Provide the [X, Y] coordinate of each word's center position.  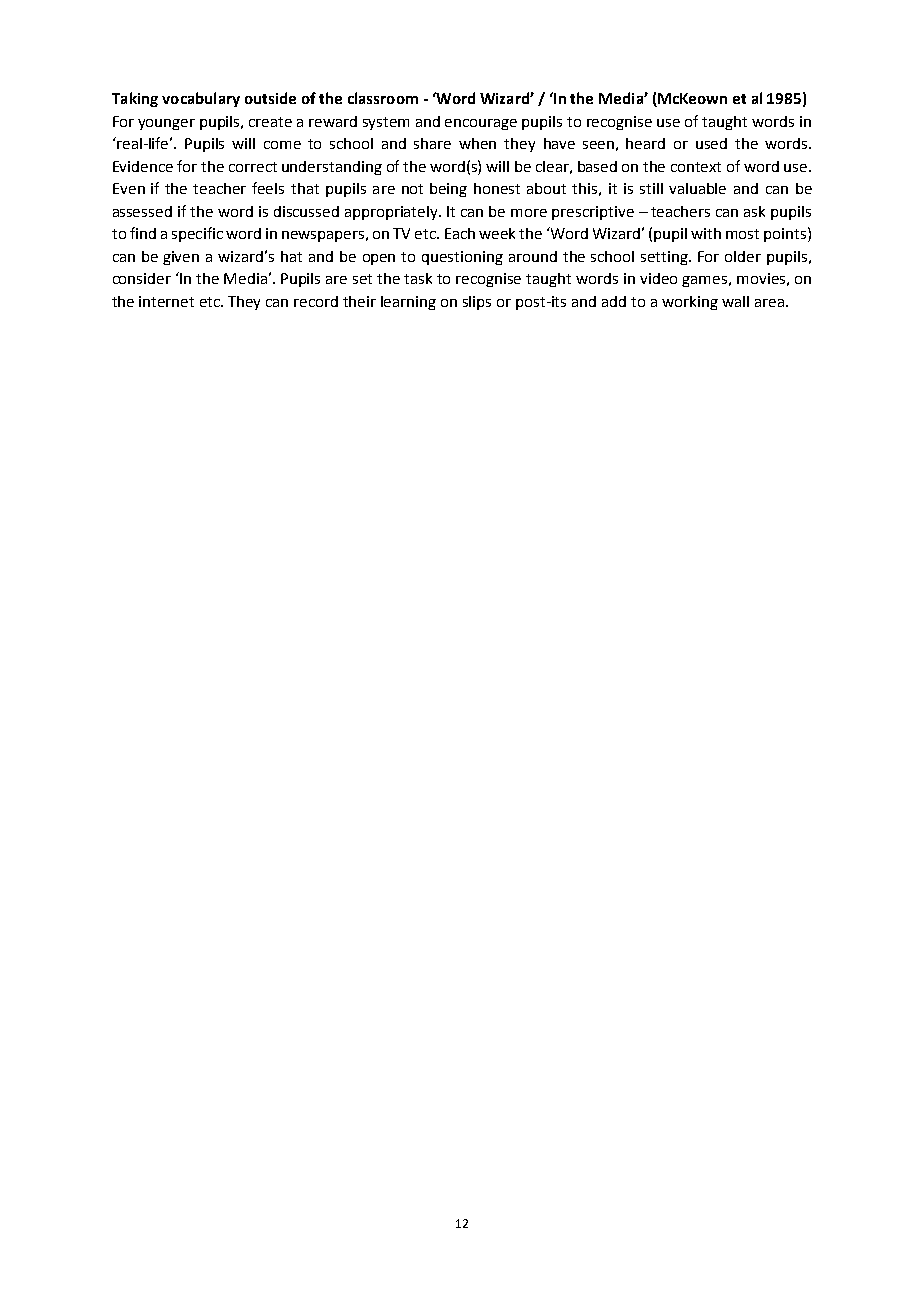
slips [477, 303]
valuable [697, 188]
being [448, 190]
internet [166, 301]
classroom [383, 98]
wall [735, 301]
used [711, 143]
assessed [142, 211]
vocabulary [201, 99]
